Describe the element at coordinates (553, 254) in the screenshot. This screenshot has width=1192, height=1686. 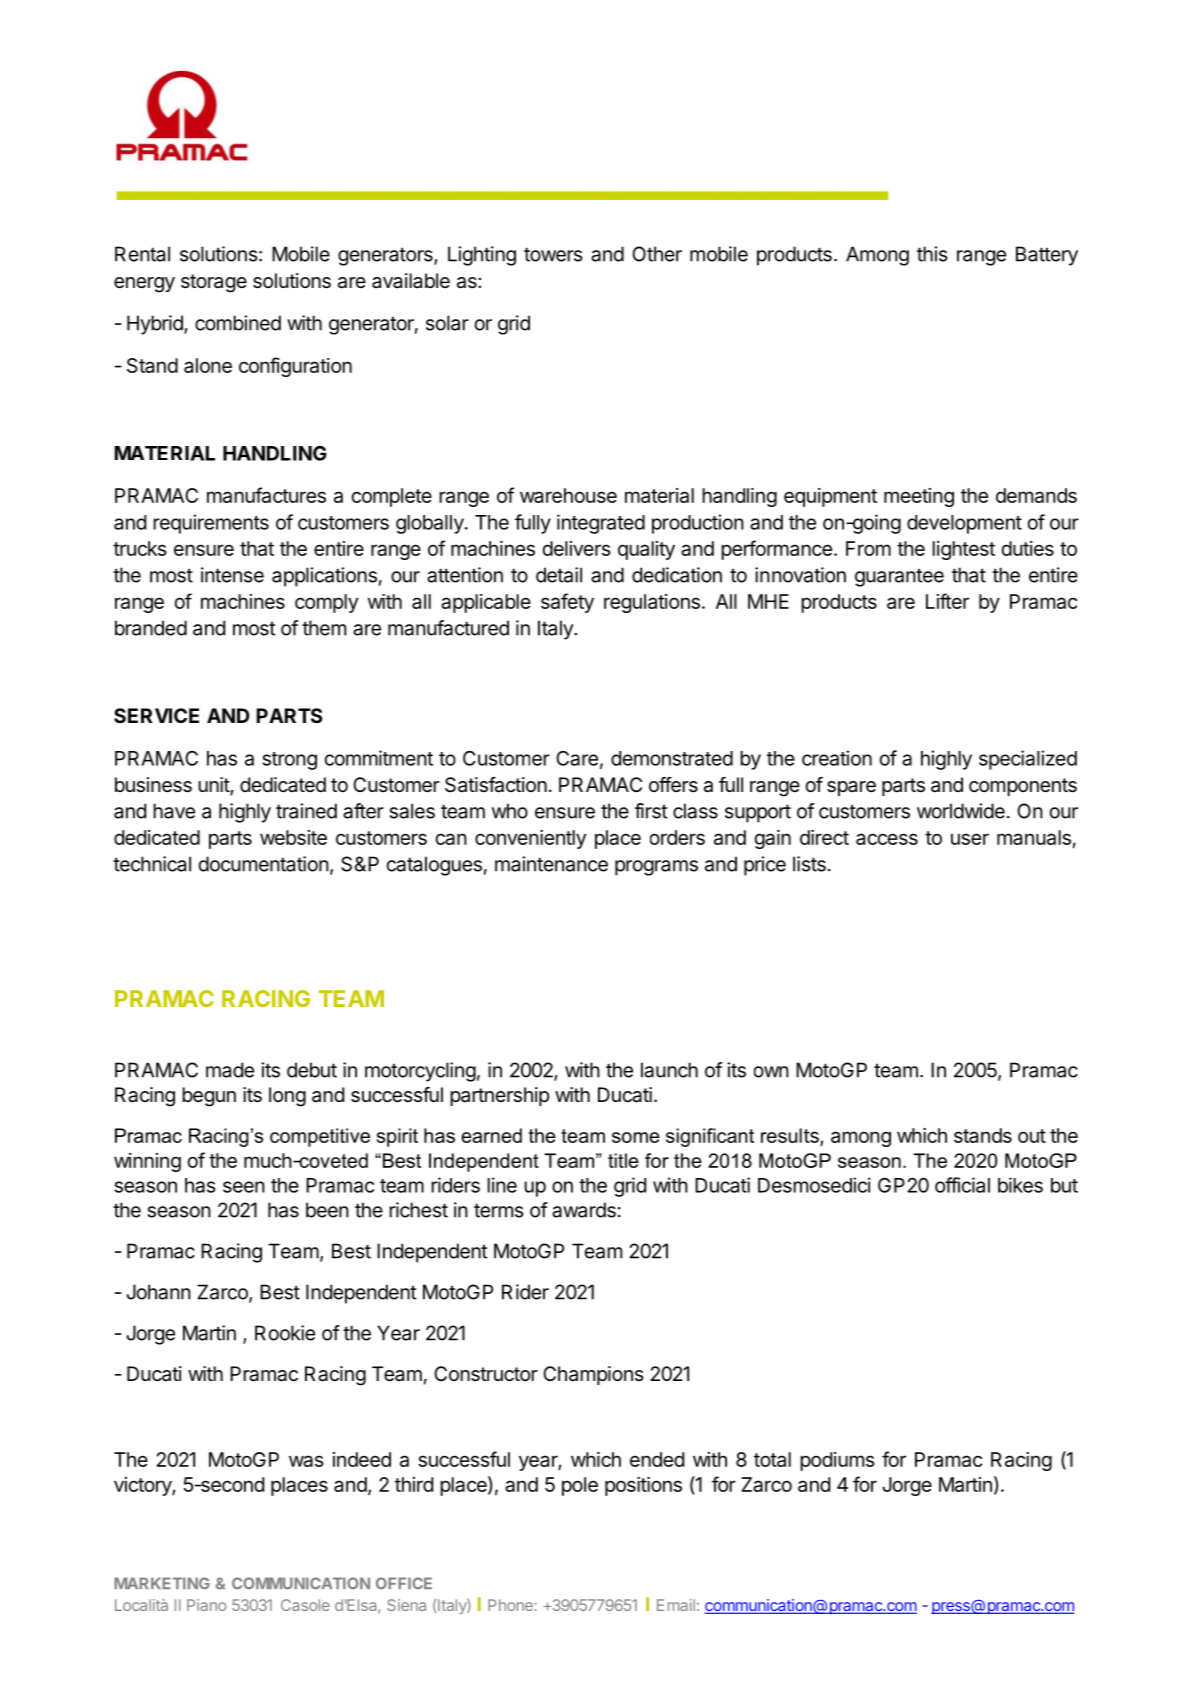
I see `towers` at that location.
